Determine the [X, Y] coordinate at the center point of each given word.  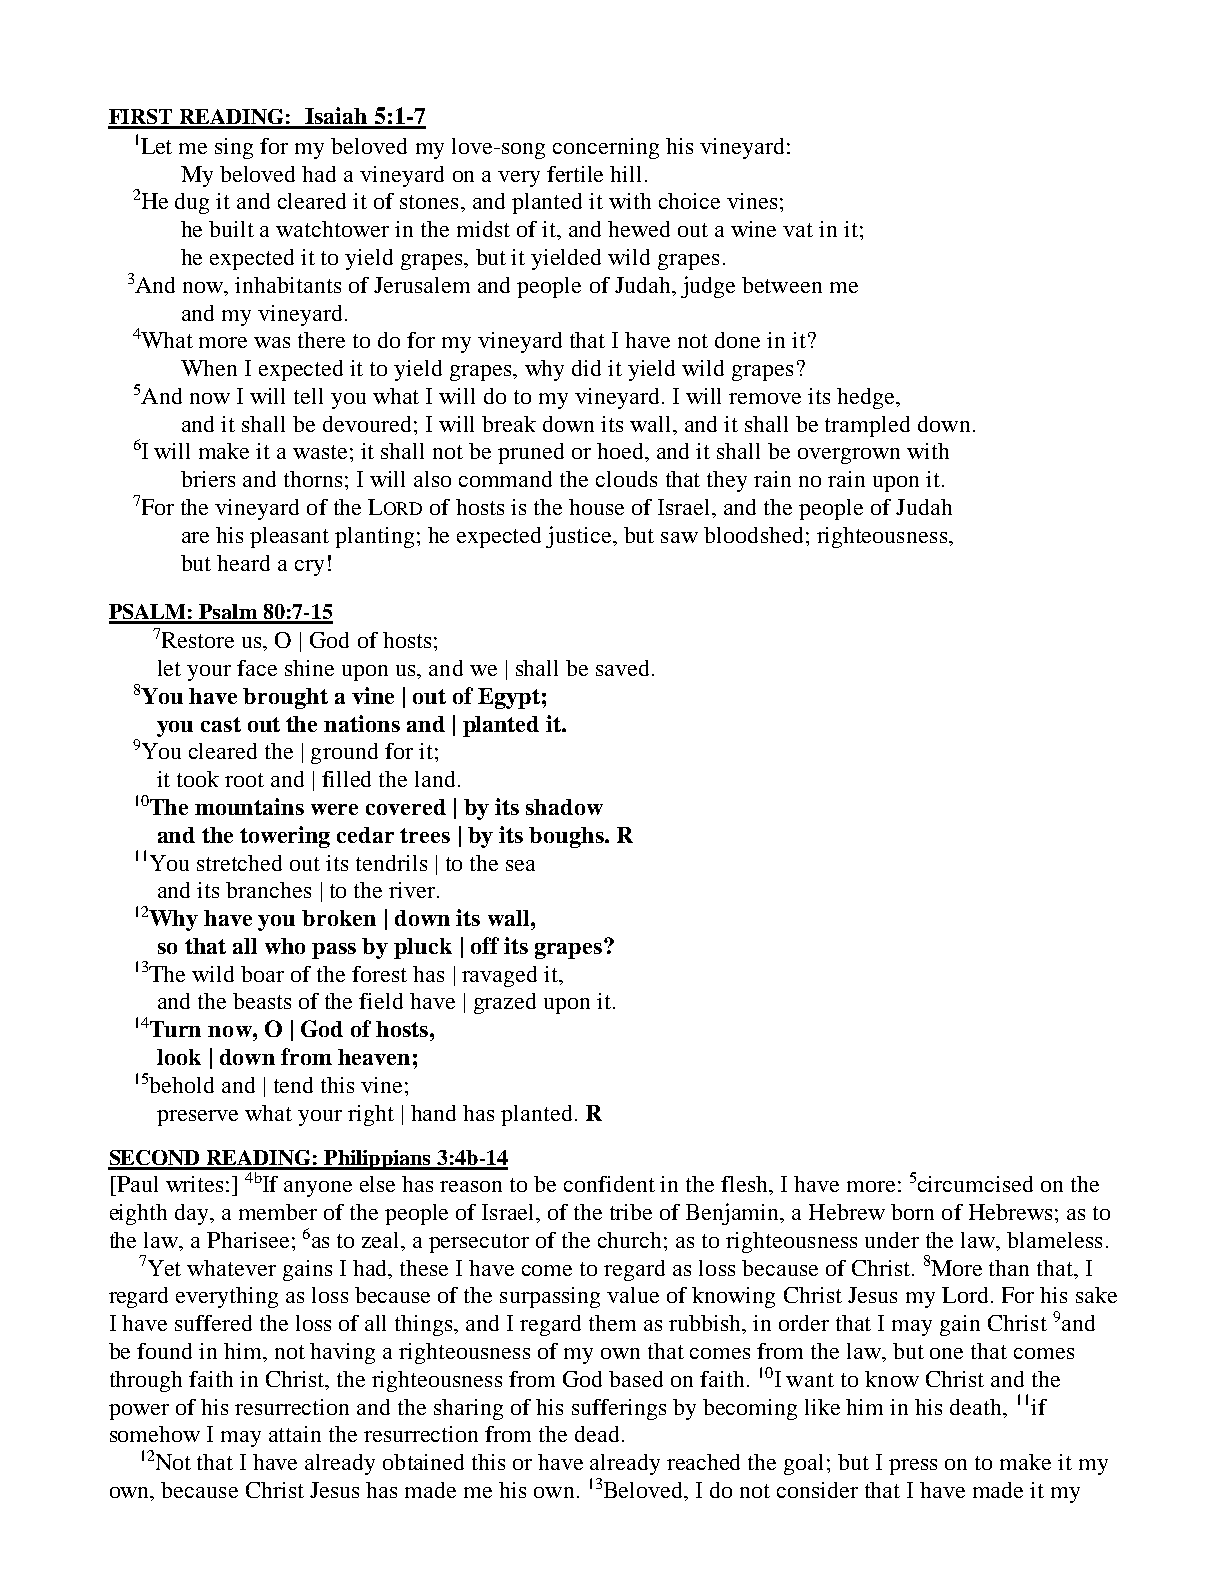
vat [798, 230]
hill [625, 174]
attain [295, 1434]
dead [597, 1434]
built [231, 229]
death [977, 1407]
